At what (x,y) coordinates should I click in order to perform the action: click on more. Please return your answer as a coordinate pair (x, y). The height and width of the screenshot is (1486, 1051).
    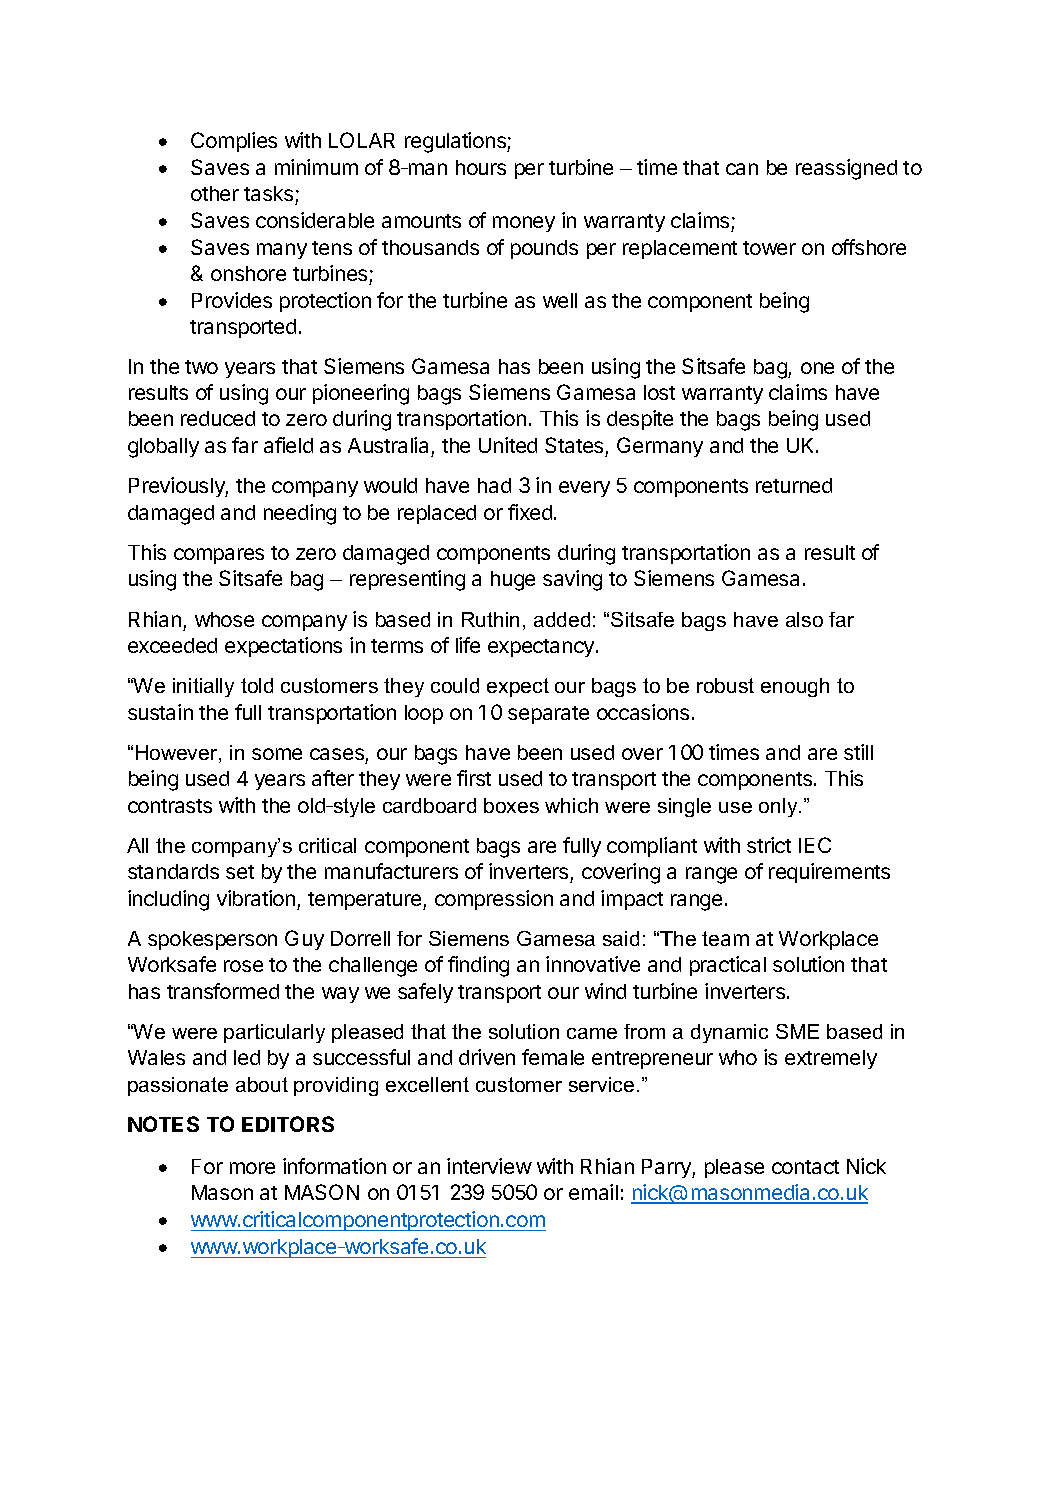
    Looking at the image, I should click on (252, 1168).
